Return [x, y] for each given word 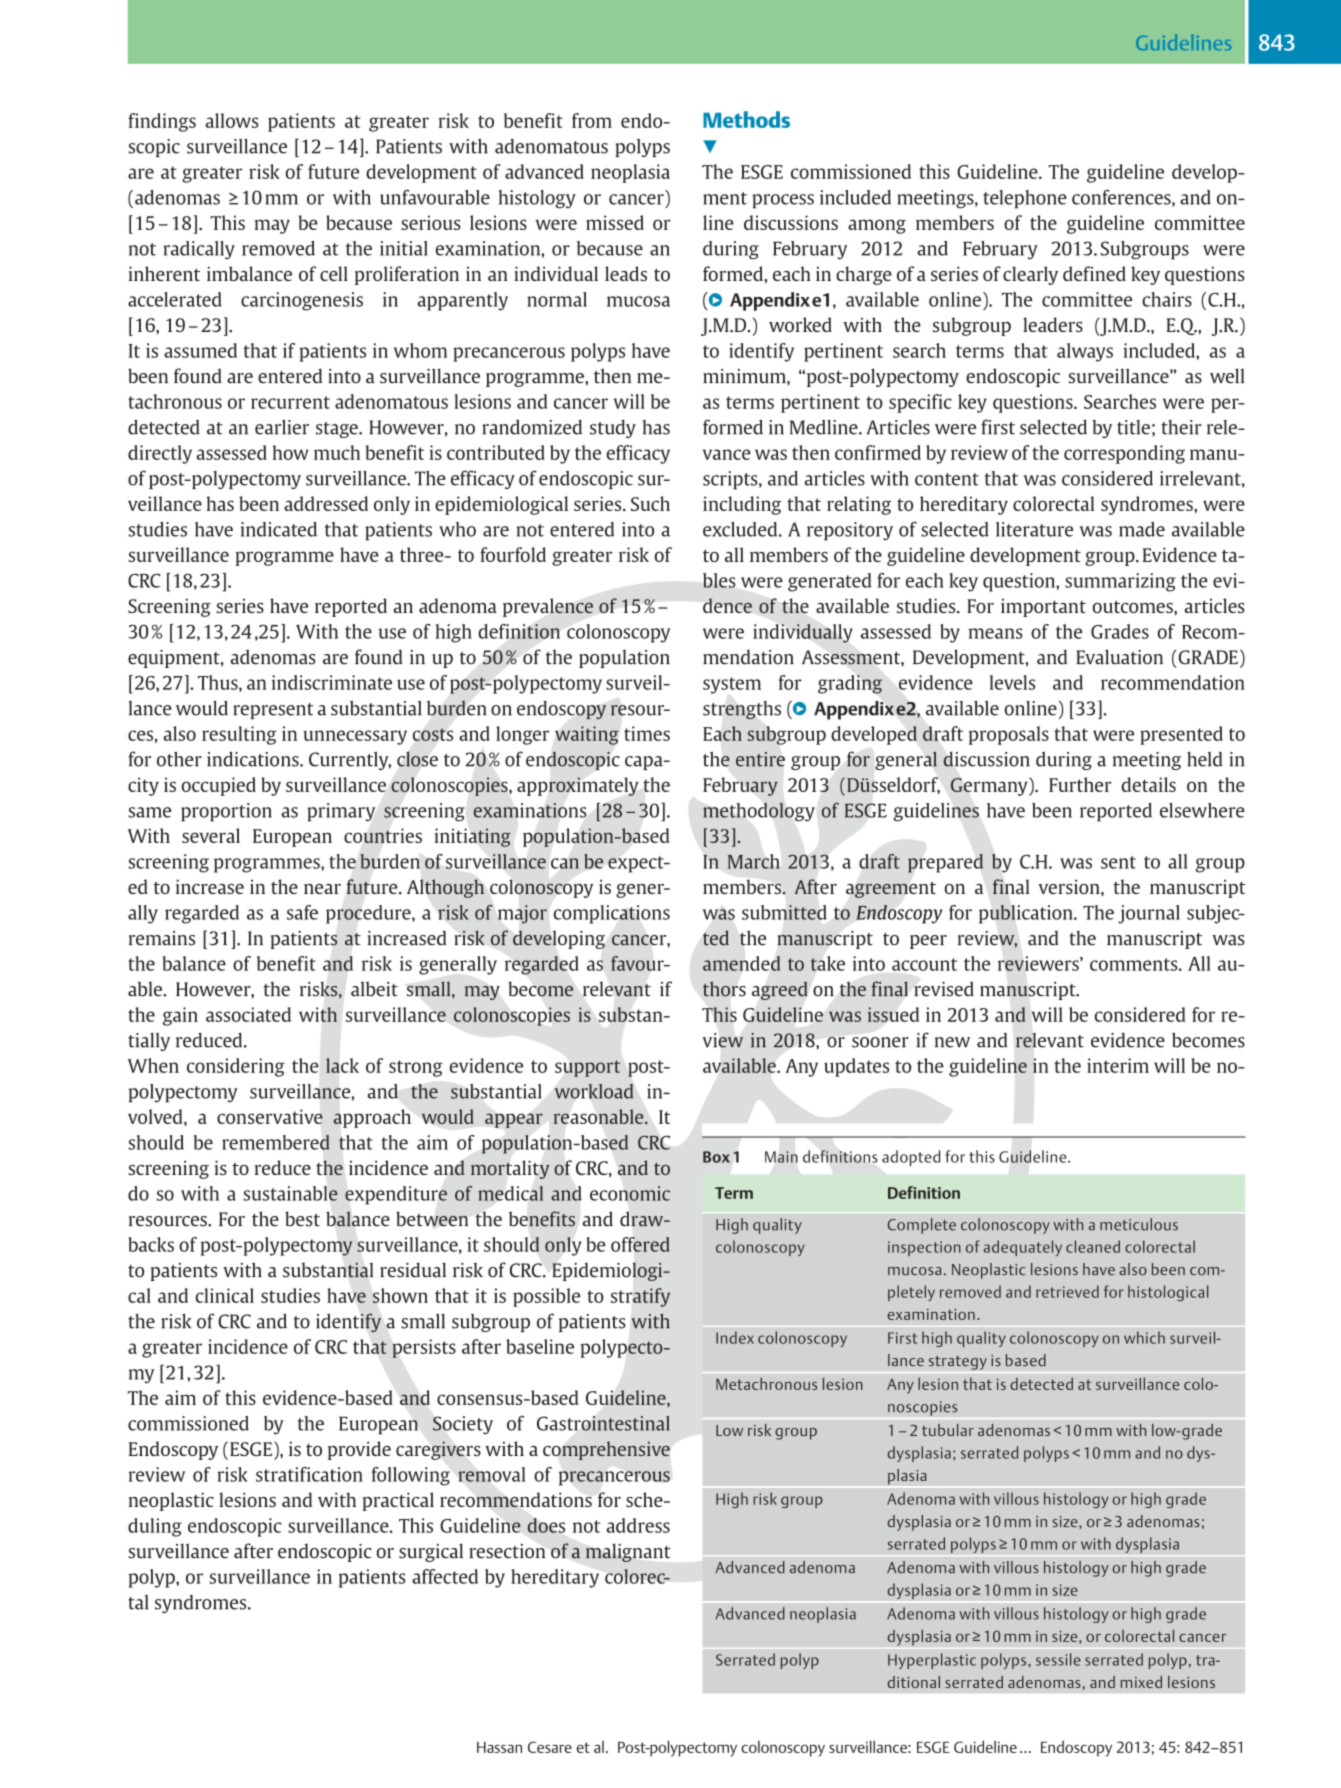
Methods [746, 119]
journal [1149, 914]
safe [302, 912]
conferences [1122, 198]
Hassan [499, 1747]
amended [741, 963]
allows [232, 120]
